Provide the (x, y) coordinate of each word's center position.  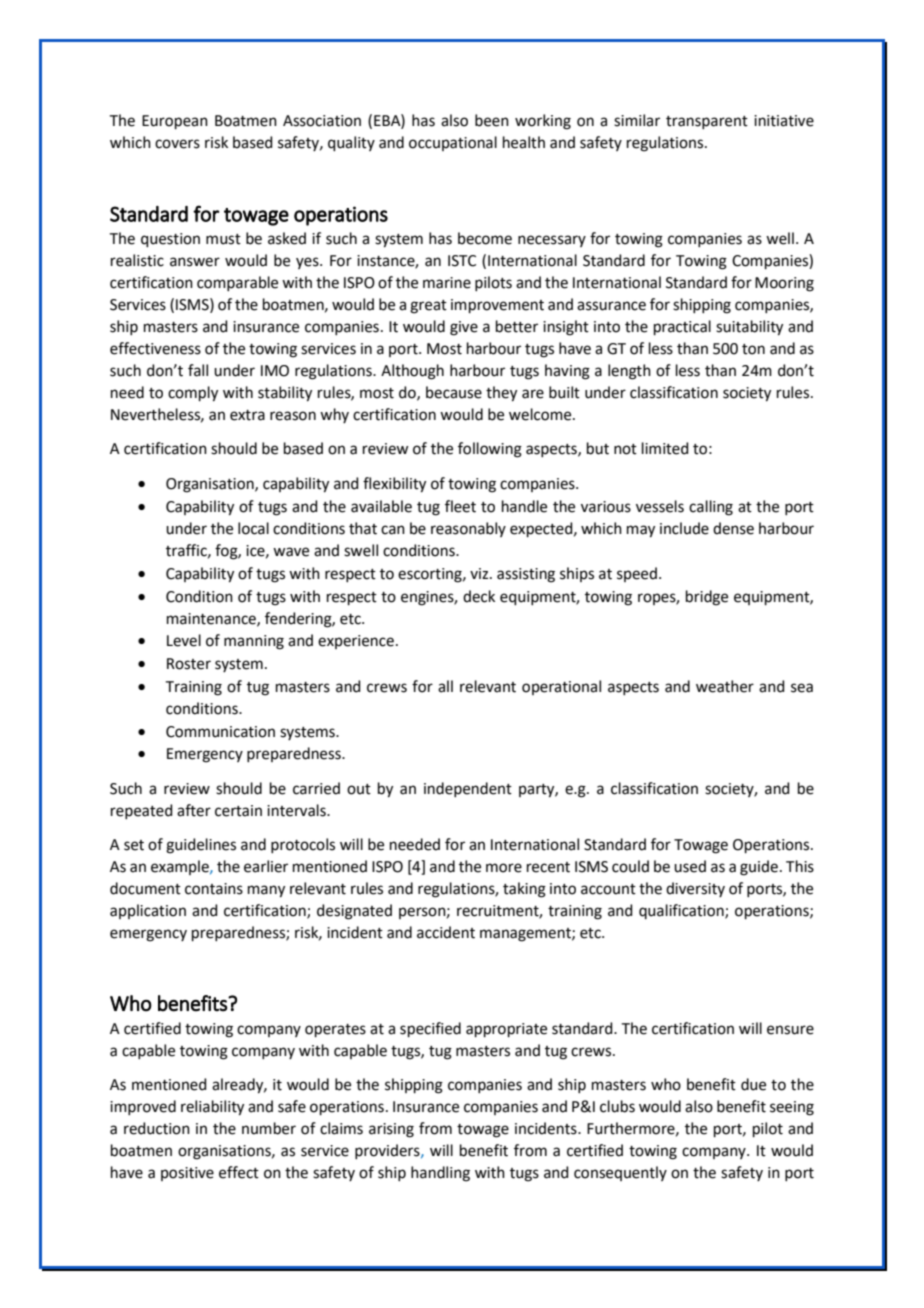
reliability (212, 1108)
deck (479, 596)
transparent (707, 122)
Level (184, 640)
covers (177, 144)
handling (440, 1174)
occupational (453, 143)
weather (725, 686)
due (753, 1084)
